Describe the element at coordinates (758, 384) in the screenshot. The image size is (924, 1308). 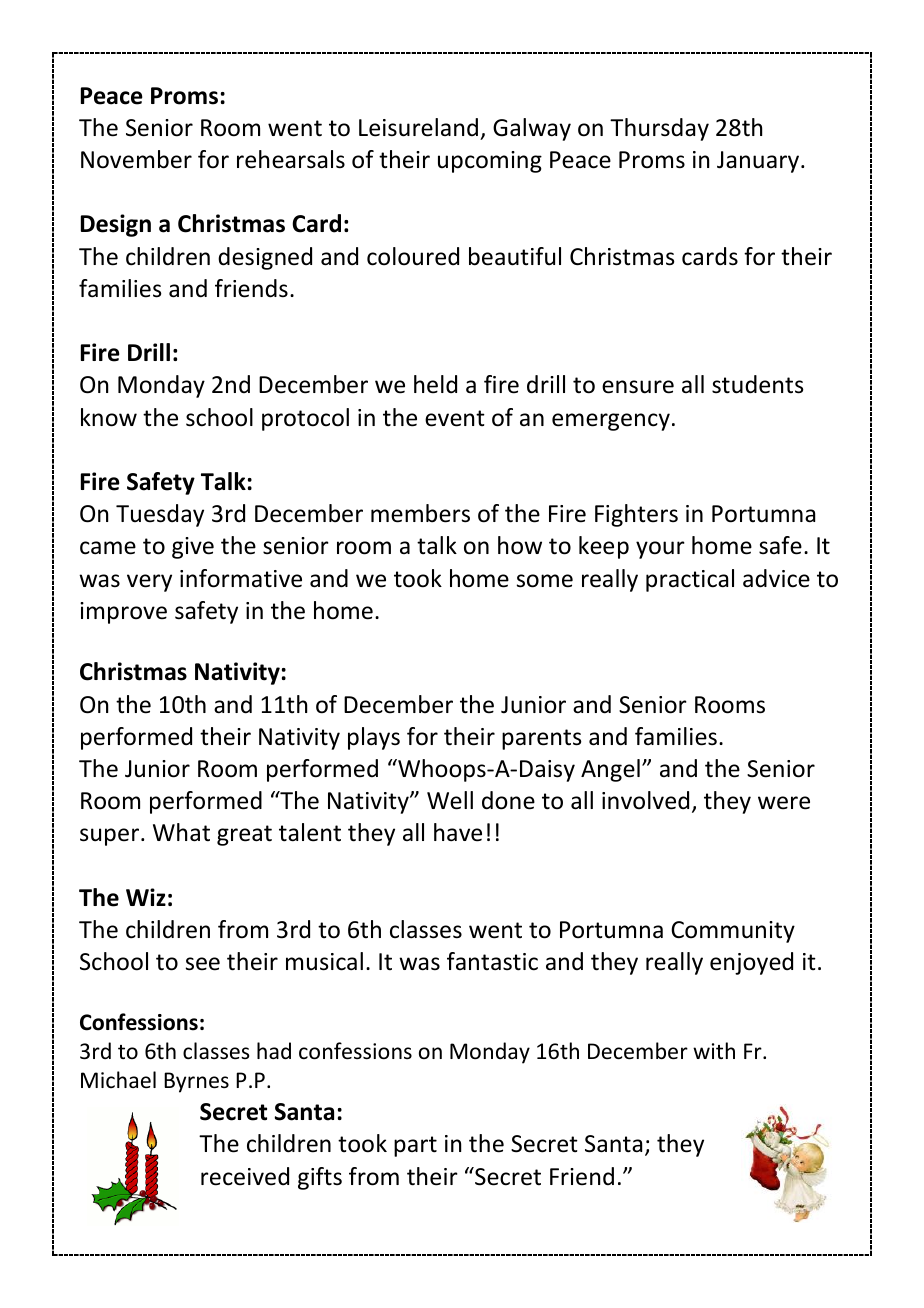
I see `students` at that location.
